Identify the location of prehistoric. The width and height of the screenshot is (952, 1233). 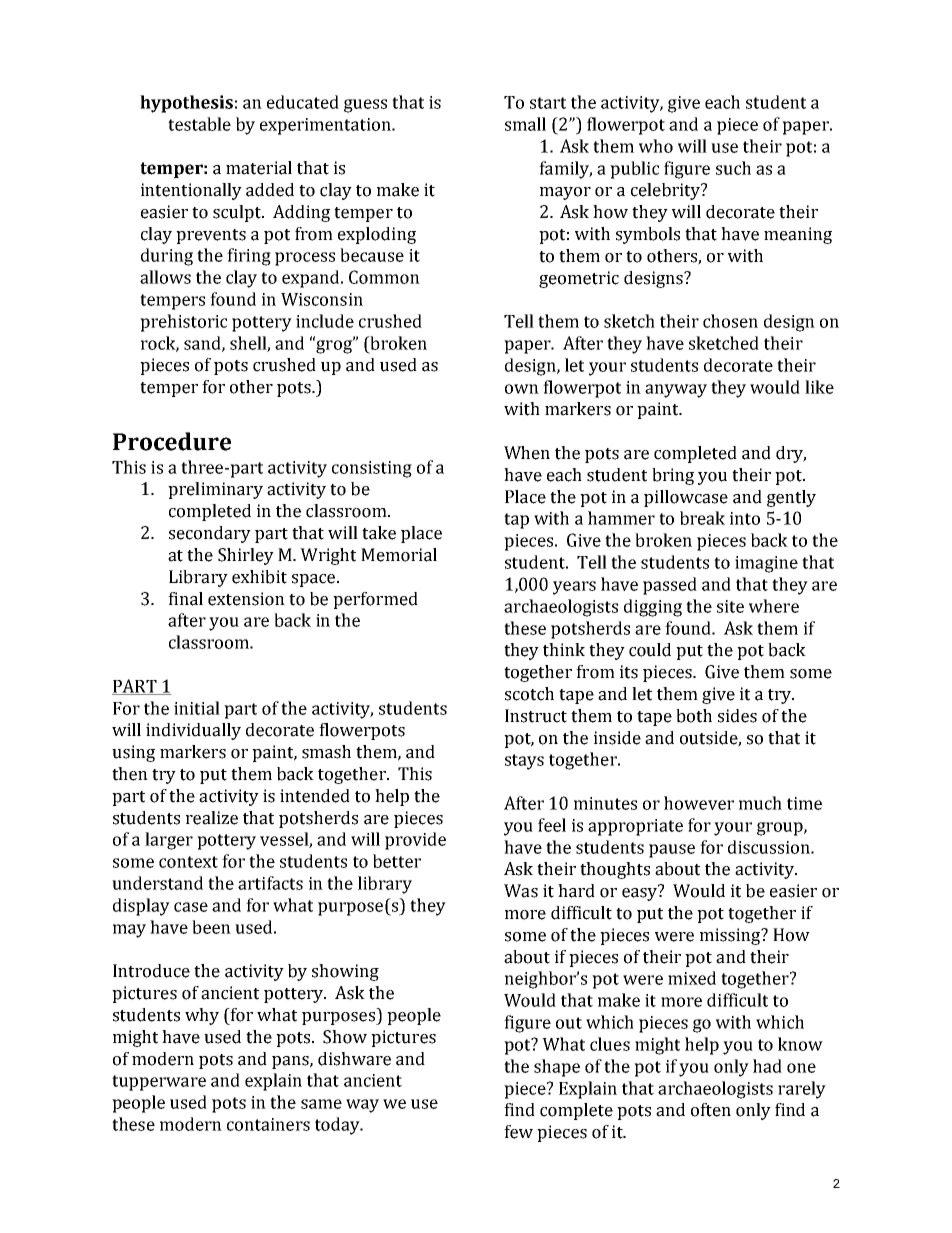
(183, 323).
